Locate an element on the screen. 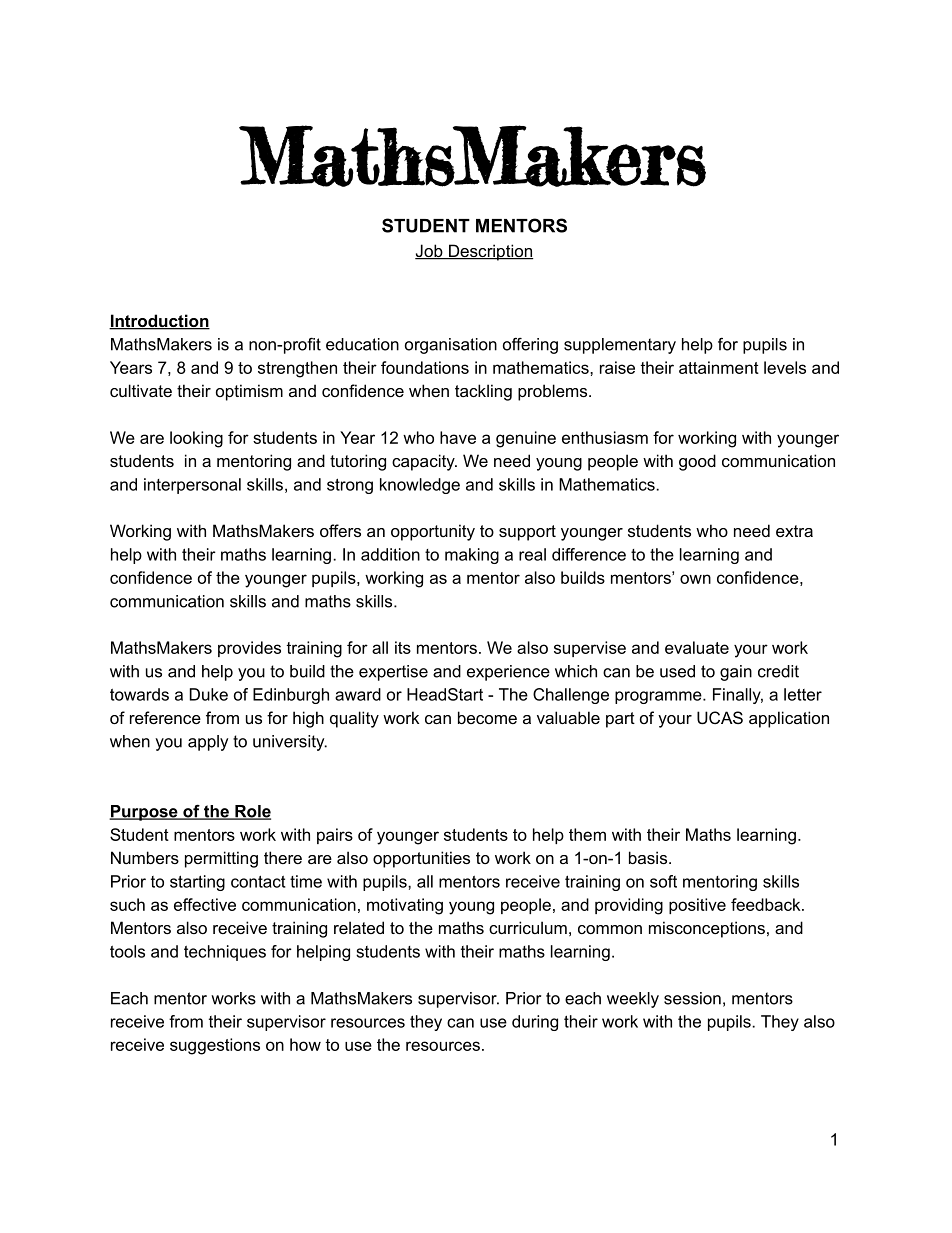 This screenshot has width=952, height=1233. suggestions is located at coordinates (215, 1046).
